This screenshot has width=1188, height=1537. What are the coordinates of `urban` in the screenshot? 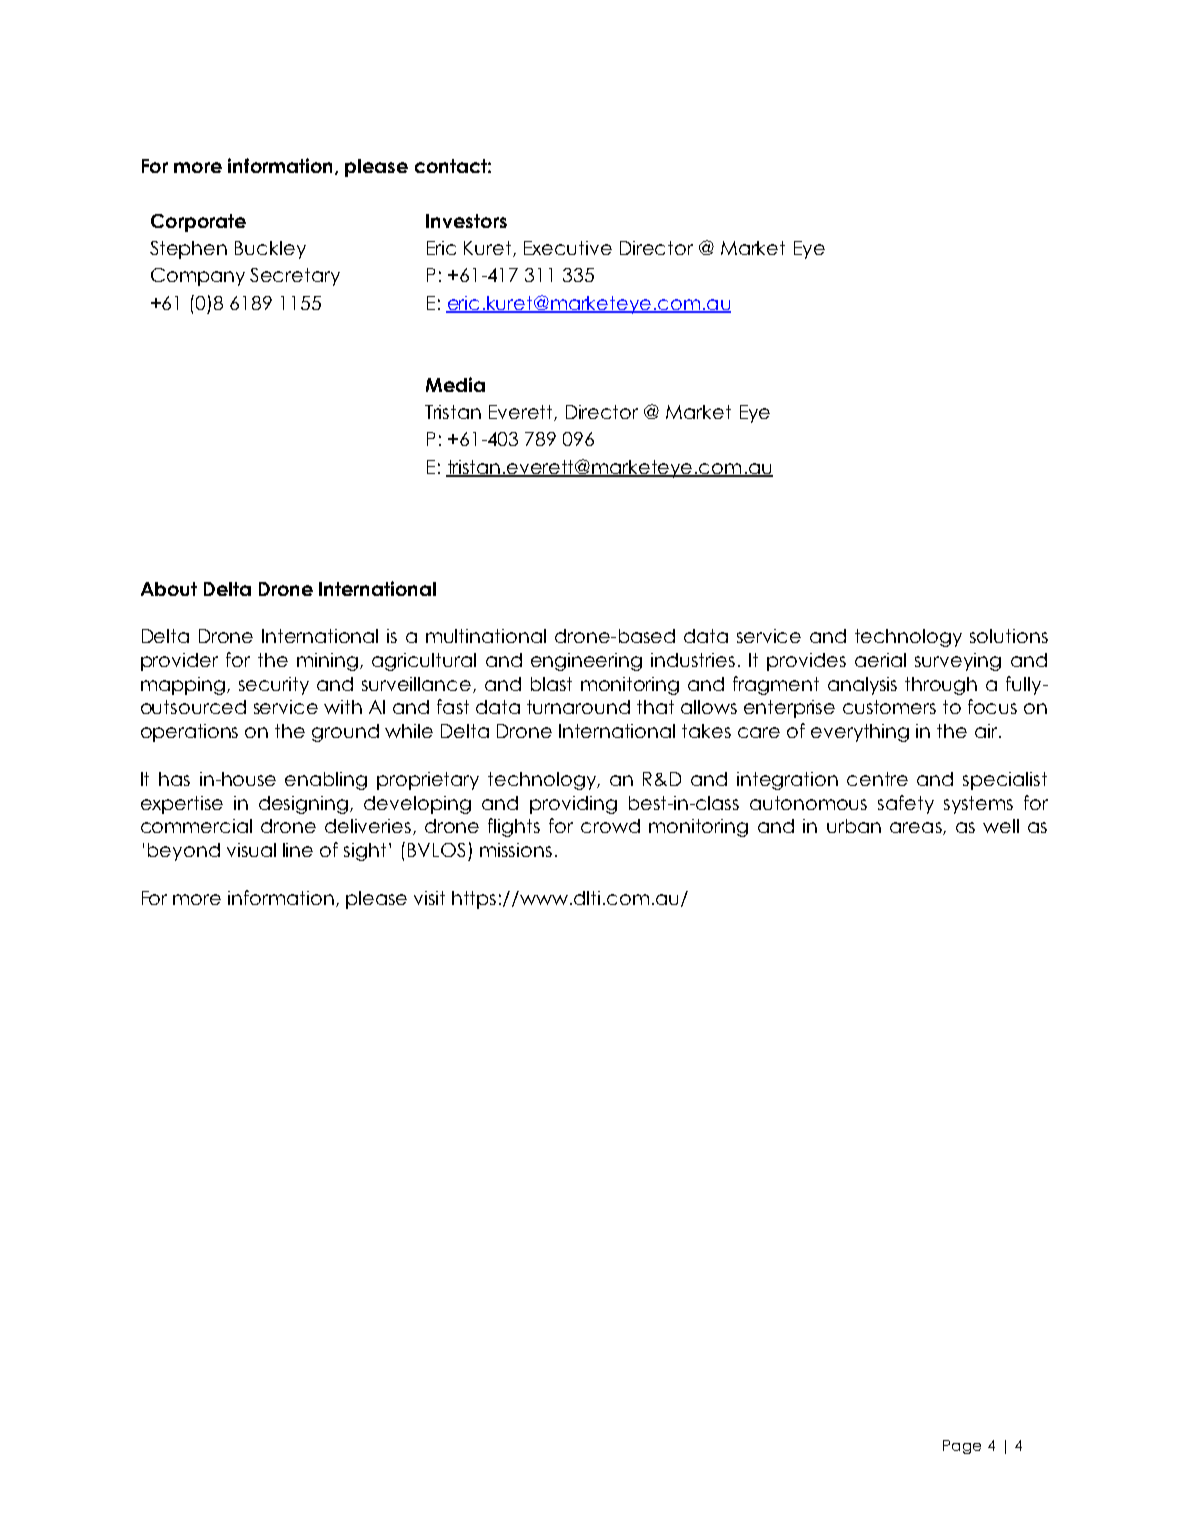 It's located at (854, 826).
